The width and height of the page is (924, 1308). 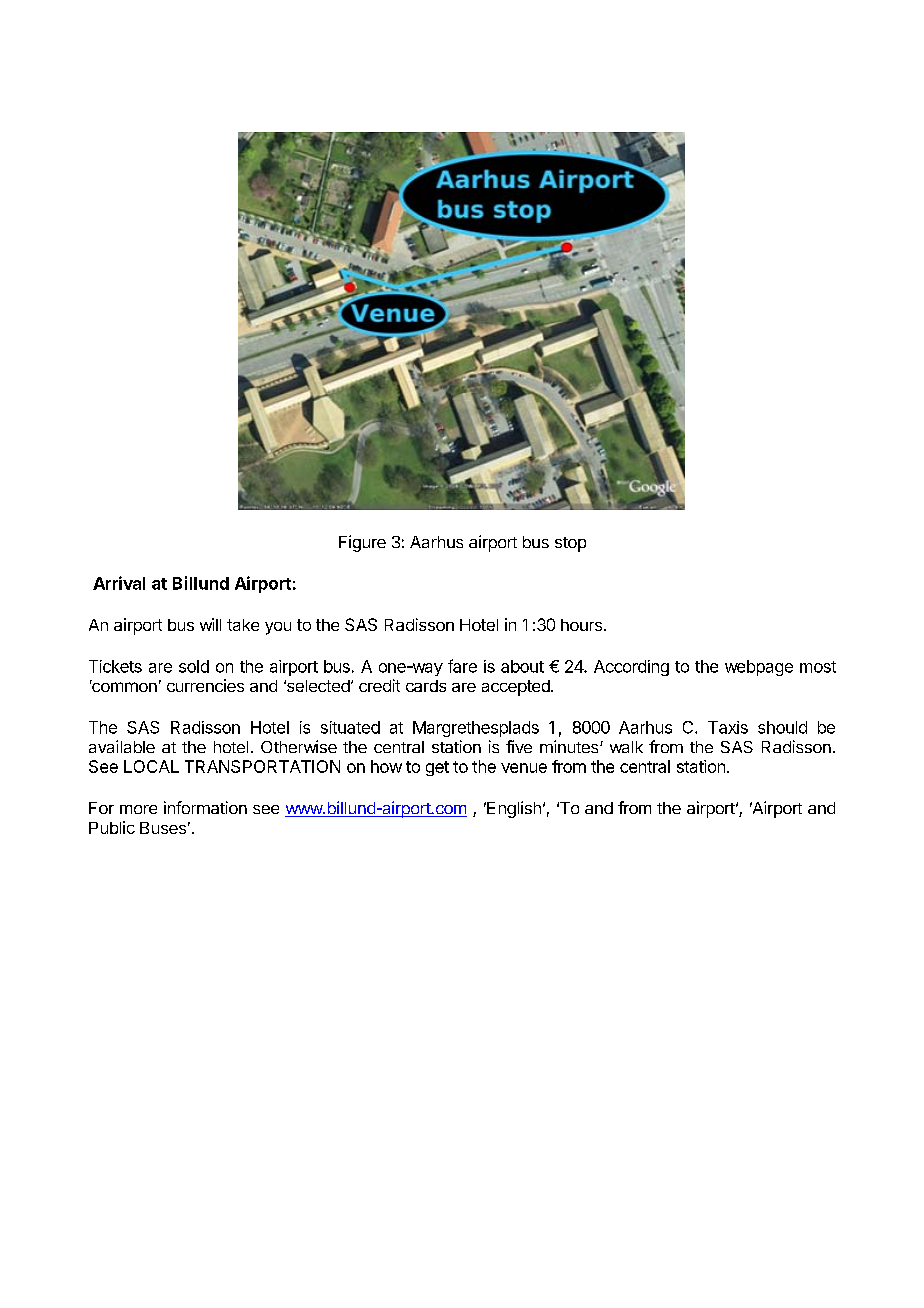 I want to click on hours, so click(x=581, y=625).
